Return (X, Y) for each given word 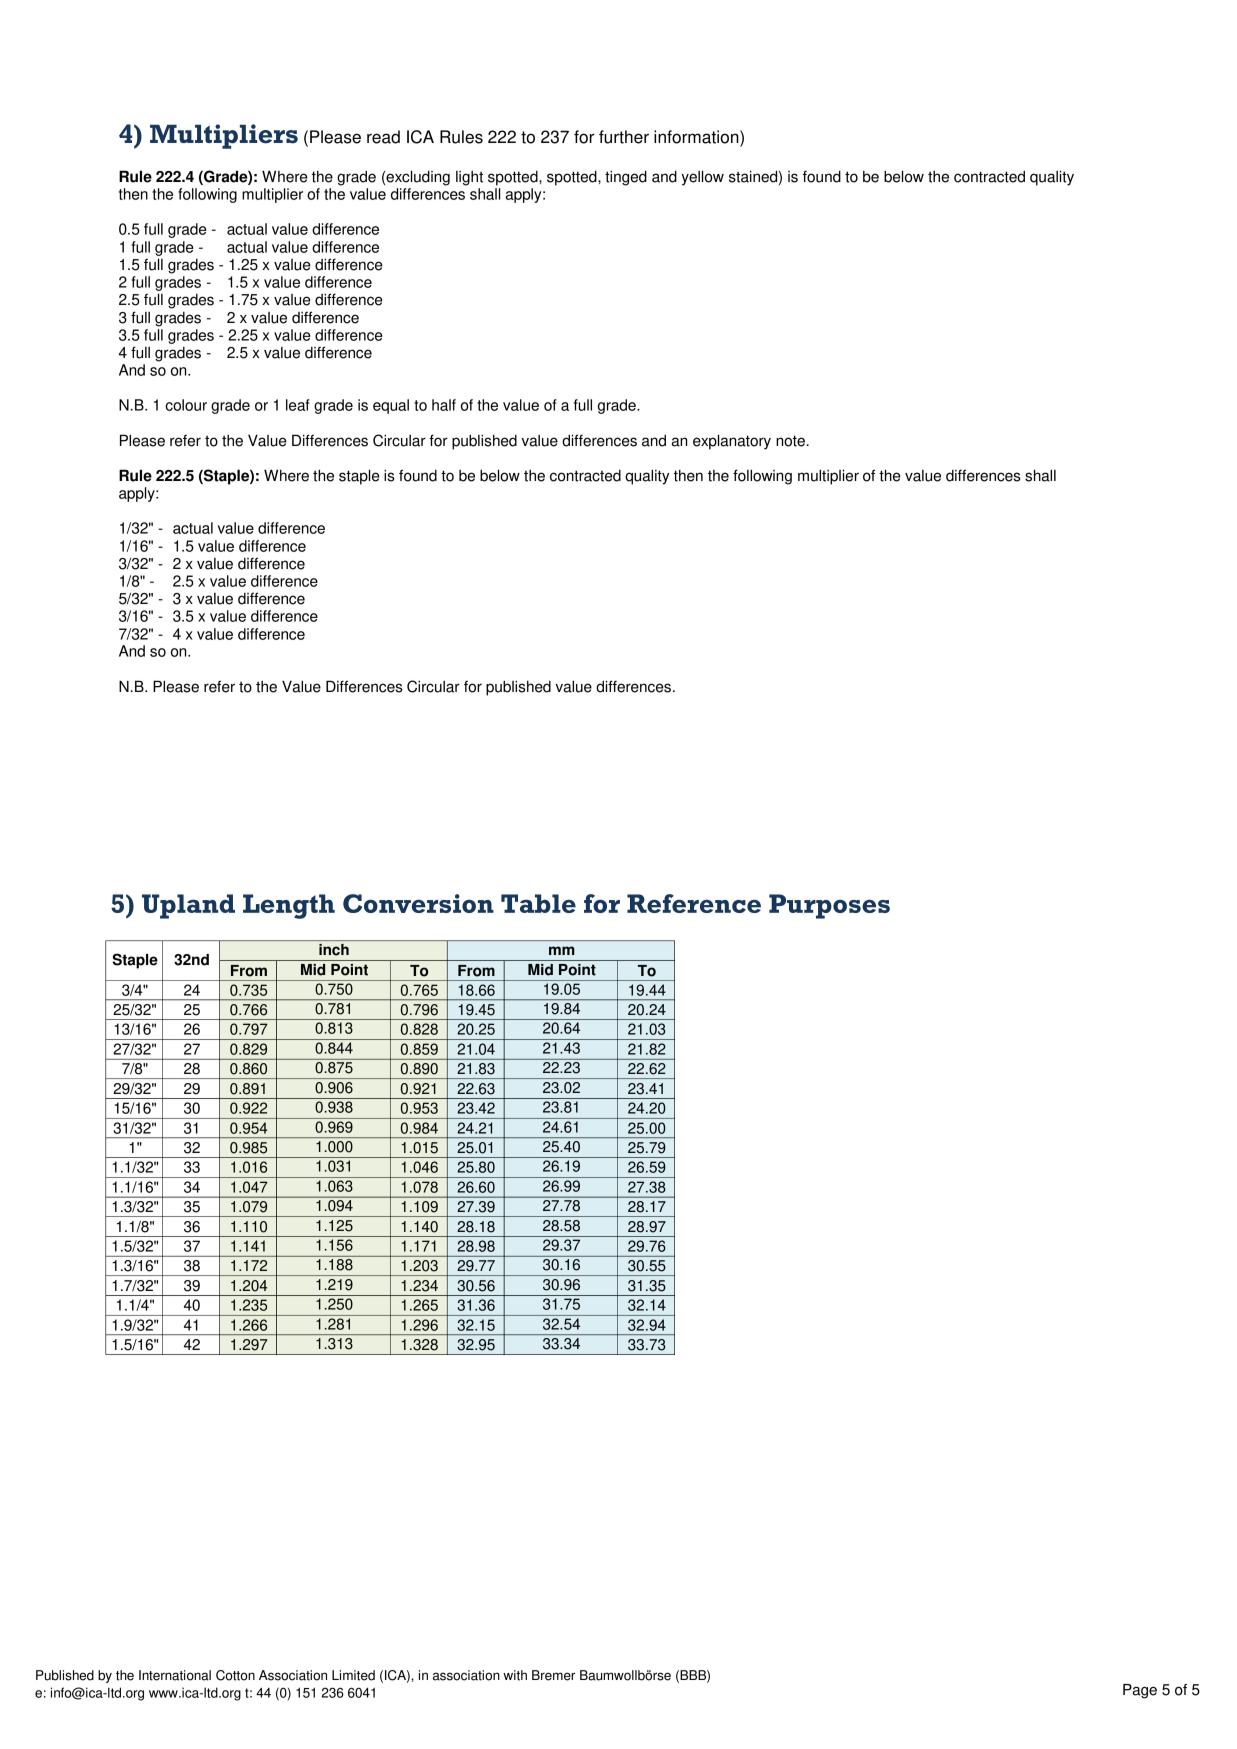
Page (1140, 1691)
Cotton (235, 1675)
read (383, 137)
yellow (702, 178)
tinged (626, 178)
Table (538, 903)
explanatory (732, 442)
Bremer (553, 1675)
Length (289, 906)
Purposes (829, 906)
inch (334, 950)
